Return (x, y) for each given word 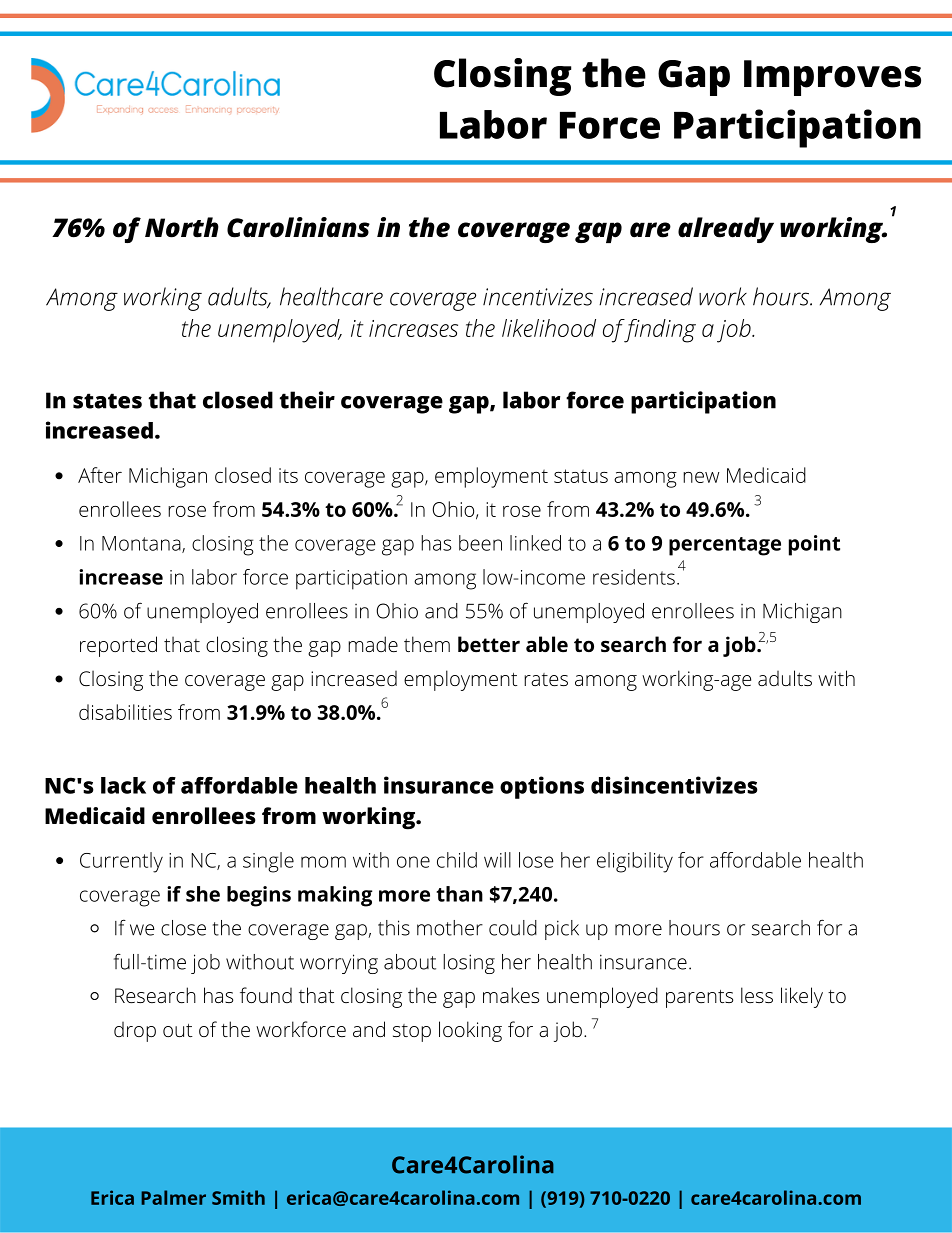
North (182, 227)
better (489, 644)
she (203, 894)
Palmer (173, 1197)
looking (470, 1031)
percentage (725, 546)
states (107, 401)
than (459, 894)
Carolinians (298, 227)
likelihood (549, 328)
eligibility (635, 862)
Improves (832, 78)
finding (659, 331)
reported (118, 646)
